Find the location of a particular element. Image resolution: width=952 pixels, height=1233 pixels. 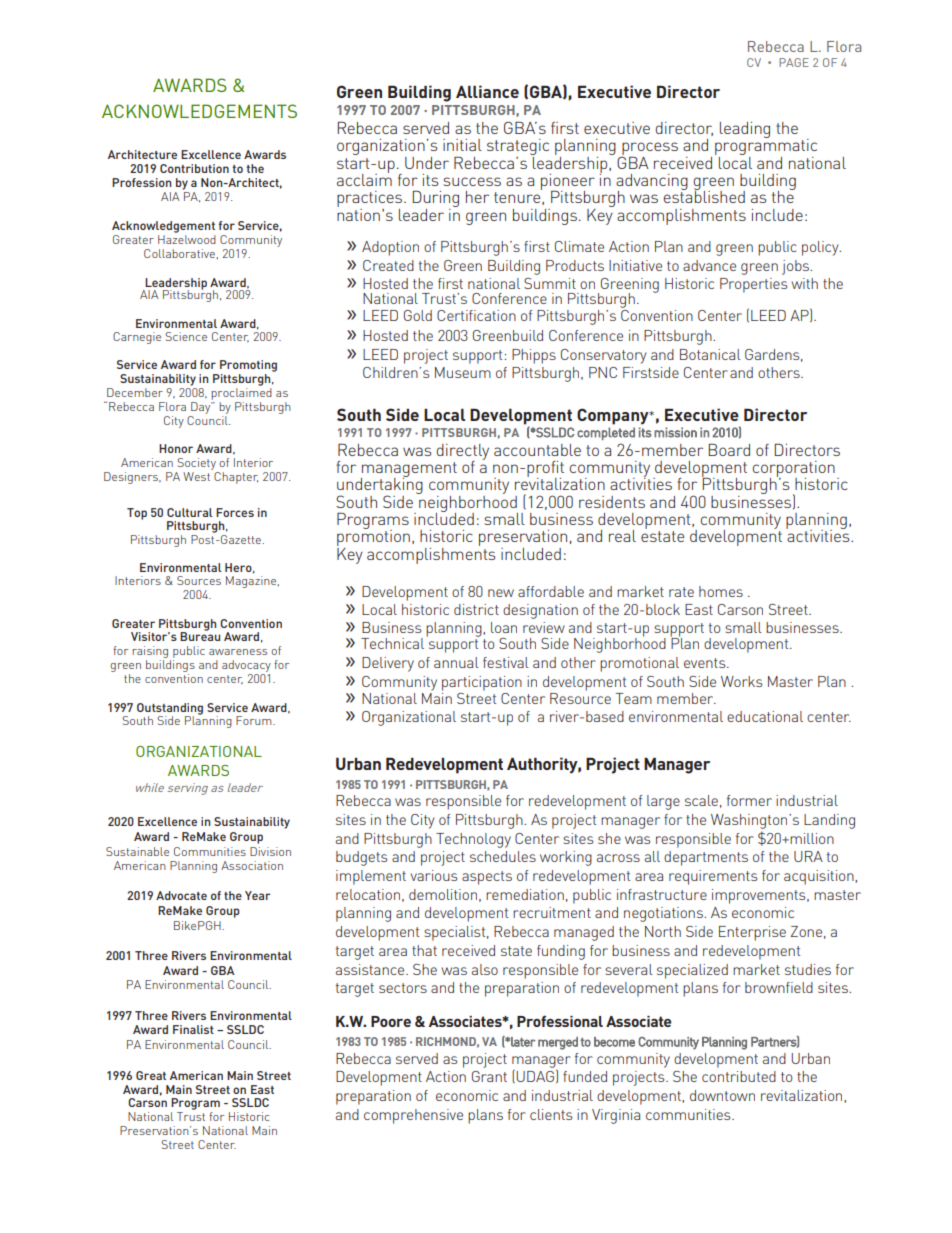

Chapter is located at coordinates (235, 476).
